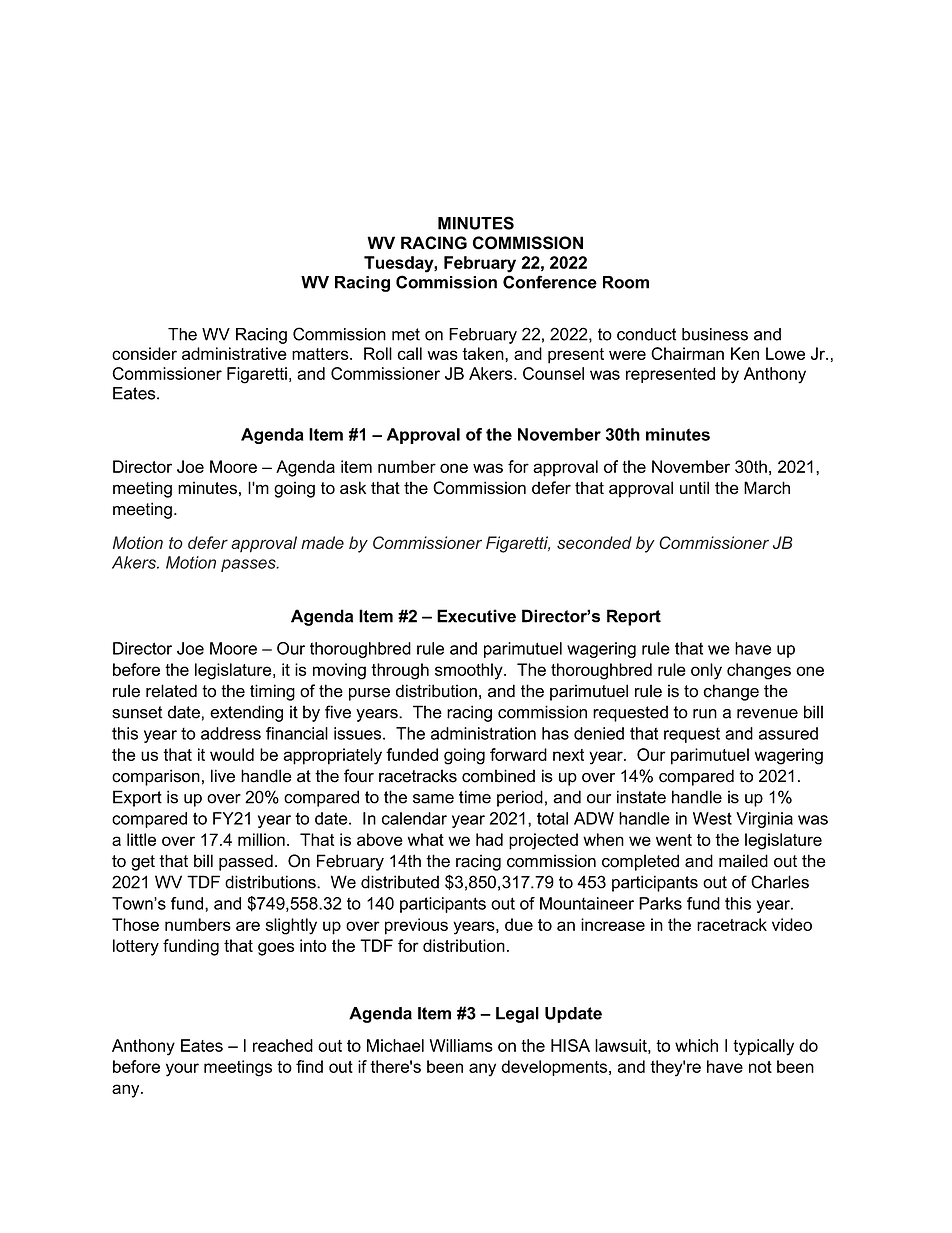 This screenshot has width=952, height=1233. Describe the element at coordinates (406, 334) in the screenshot. I see `met` at that location.
